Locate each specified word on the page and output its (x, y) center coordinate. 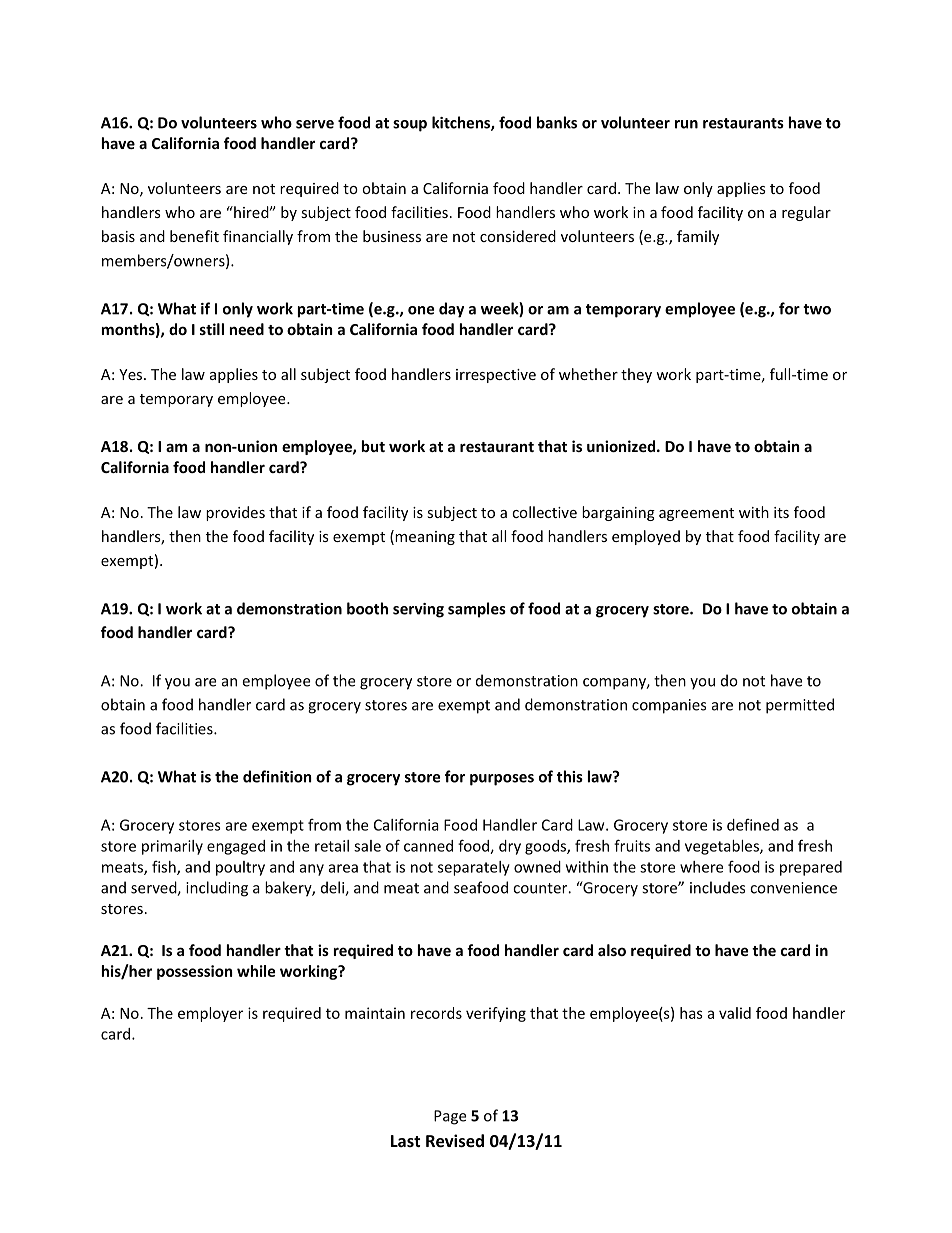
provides (235, 513)
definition (277, 776)
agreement (696, 514)
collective (544, 512)
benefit (194, 236)
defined (753, 824)
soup (410, 126)
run (686, 124)
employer (210, 1014)
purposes (502, 780)
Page (450, 1117)
